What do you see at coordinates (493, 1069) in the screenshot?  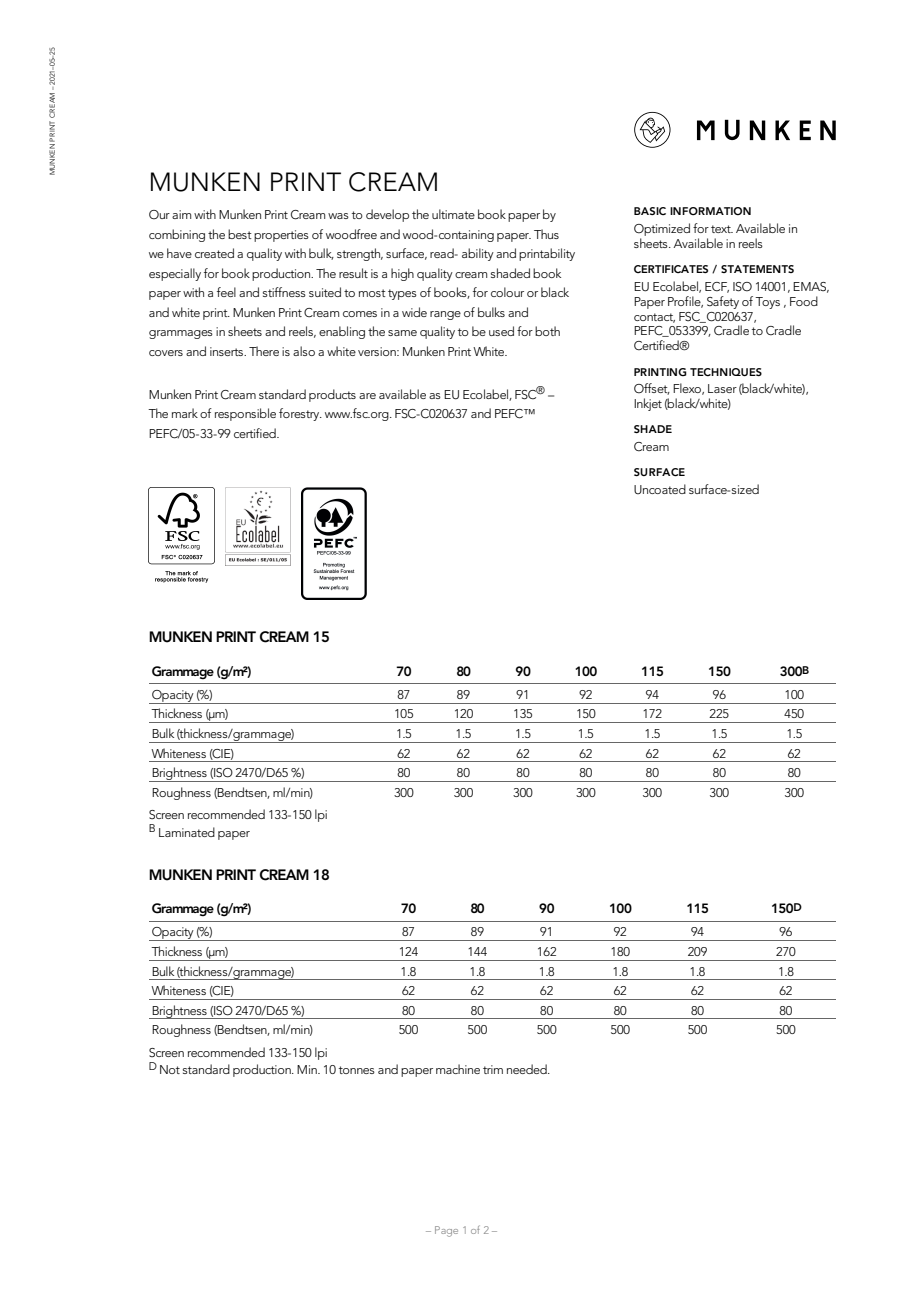 I see `trim` at bounding box center [493, 1069].
